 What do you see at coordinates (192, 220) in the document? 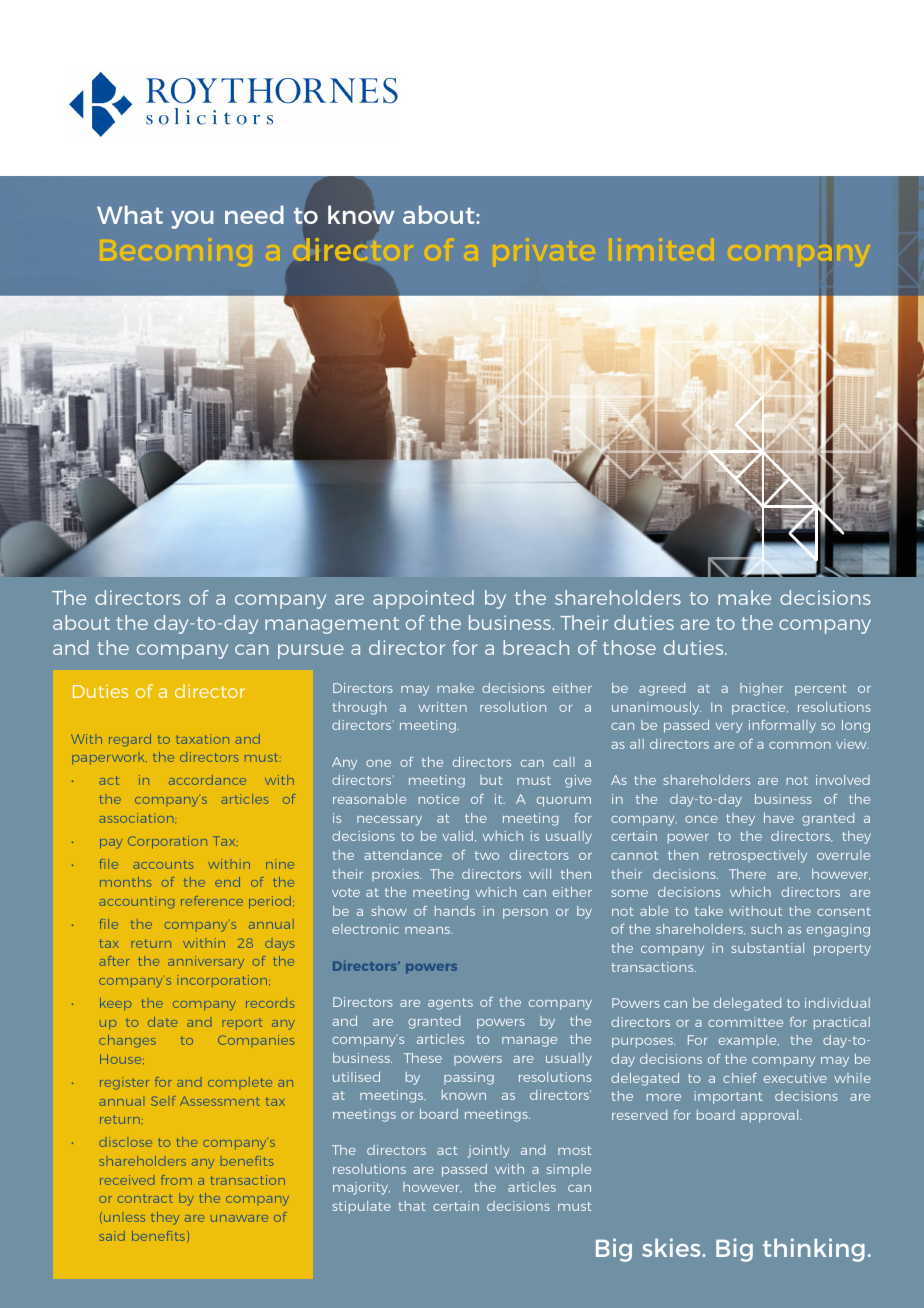
I see `you` at bounding box center [192, 220].
